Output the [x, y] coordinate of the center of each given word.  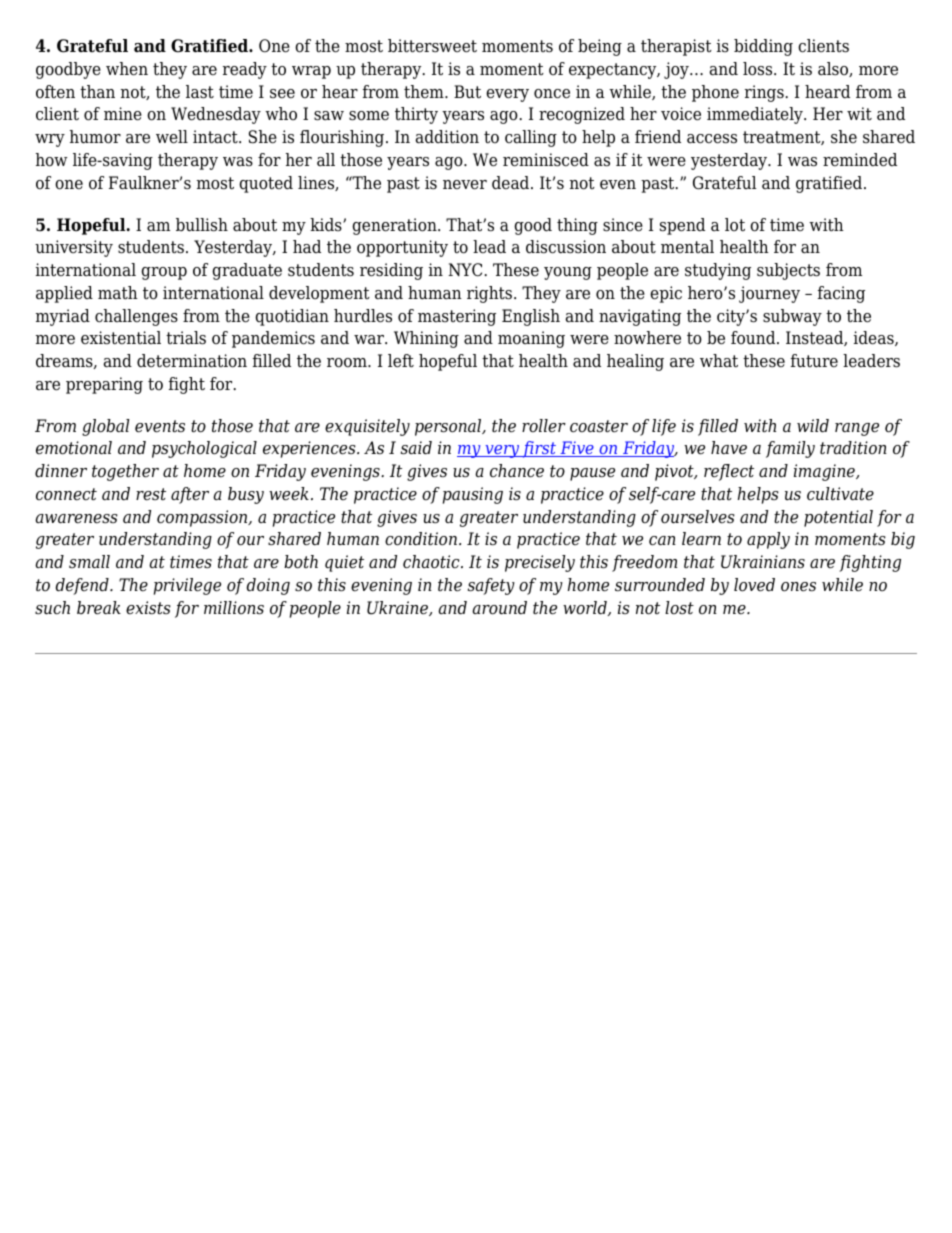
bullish [202, 225]
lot [735, 225]
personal [449, 427]
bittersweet [432, 46]
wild [813, 426]
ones [798, 587]
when [127, 69]
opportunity [402, 248]
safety [491, 586]
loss [759, 69]
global [106, 427]
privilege [187, 586]
